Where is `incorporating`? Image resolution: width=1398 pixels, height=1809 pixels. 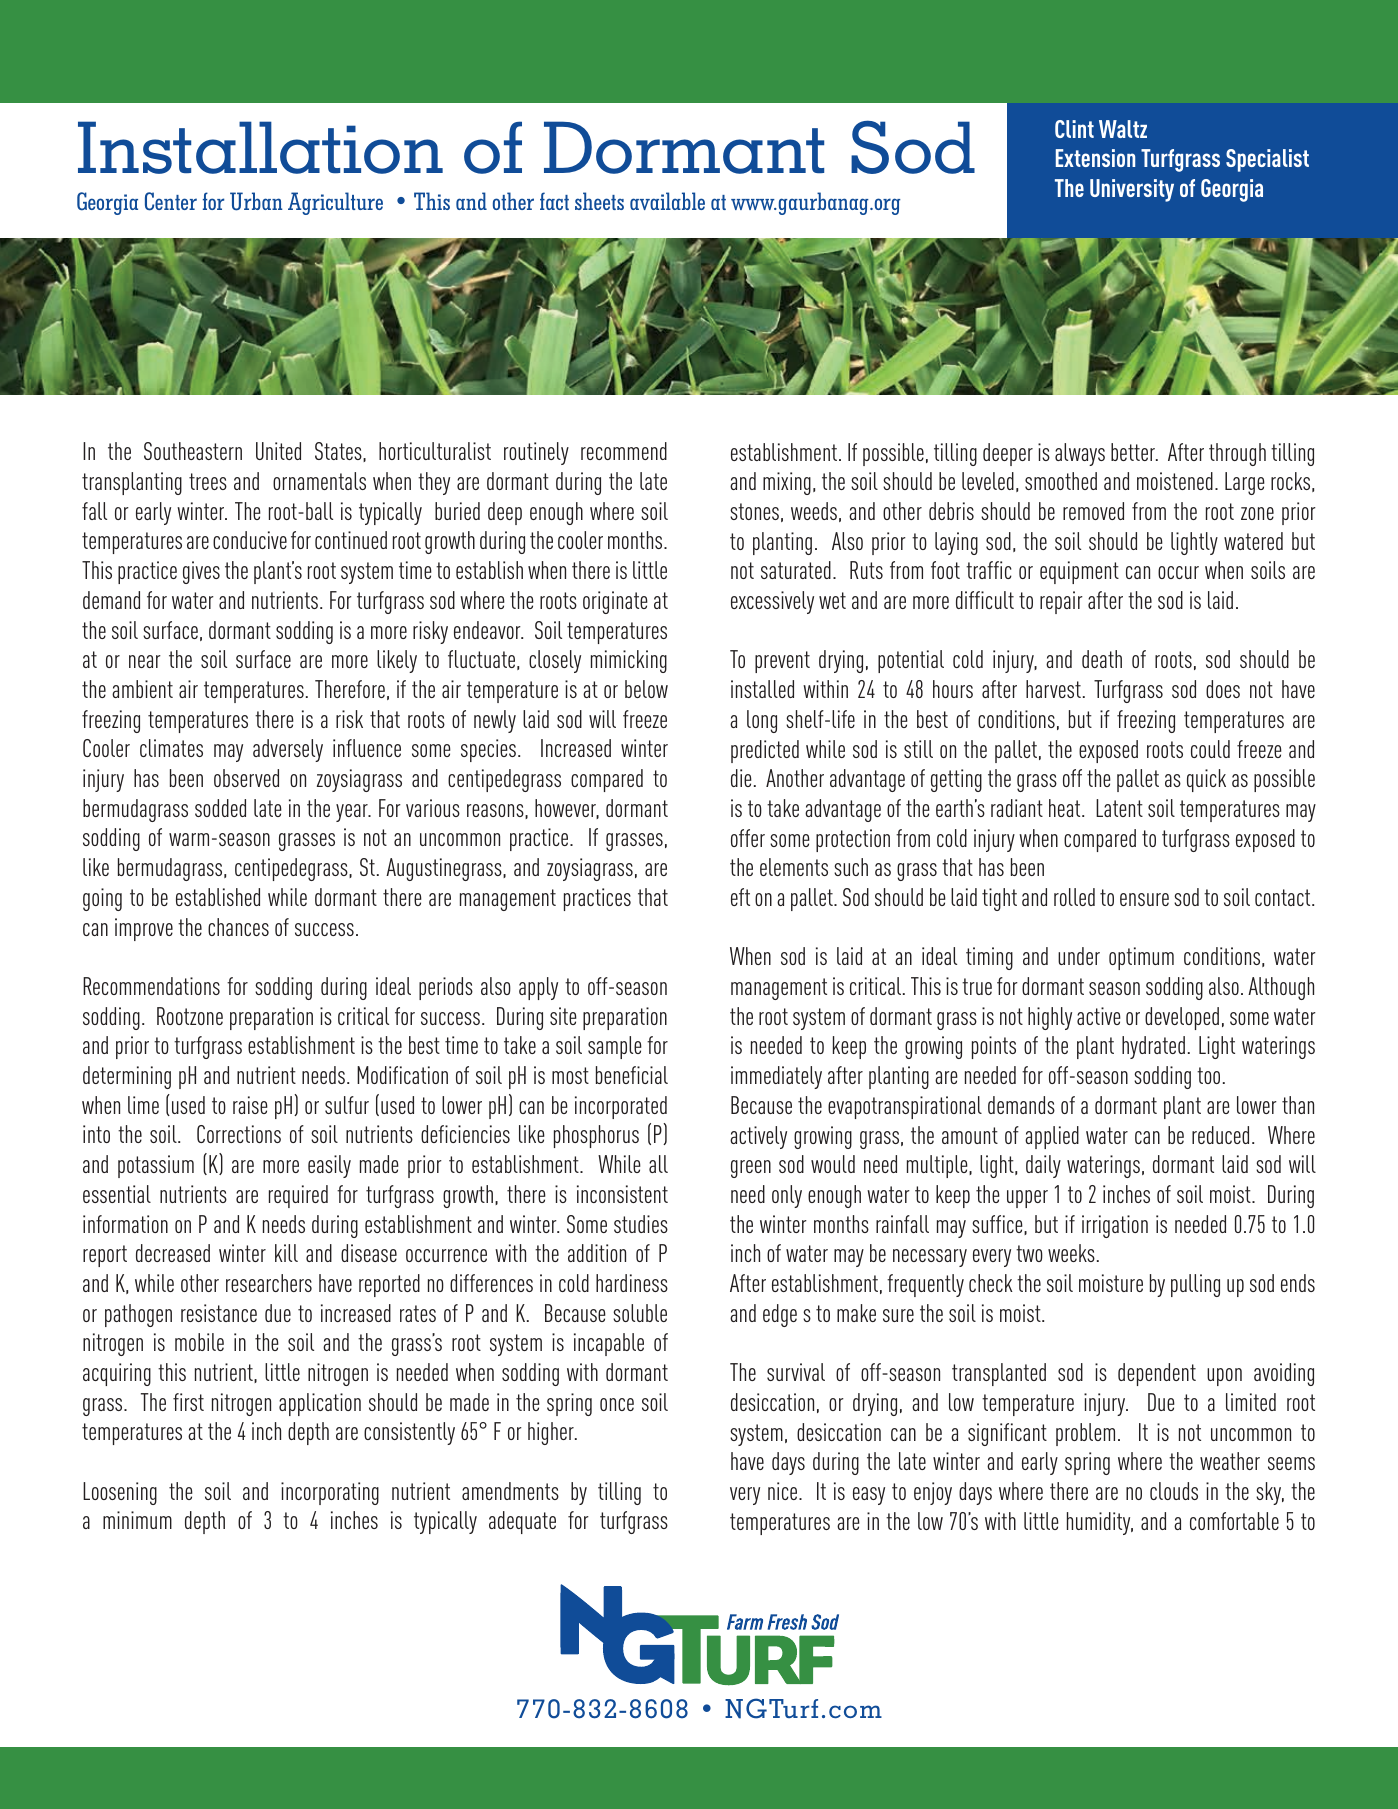 incorporating is located at coordinates (330, 1493).
